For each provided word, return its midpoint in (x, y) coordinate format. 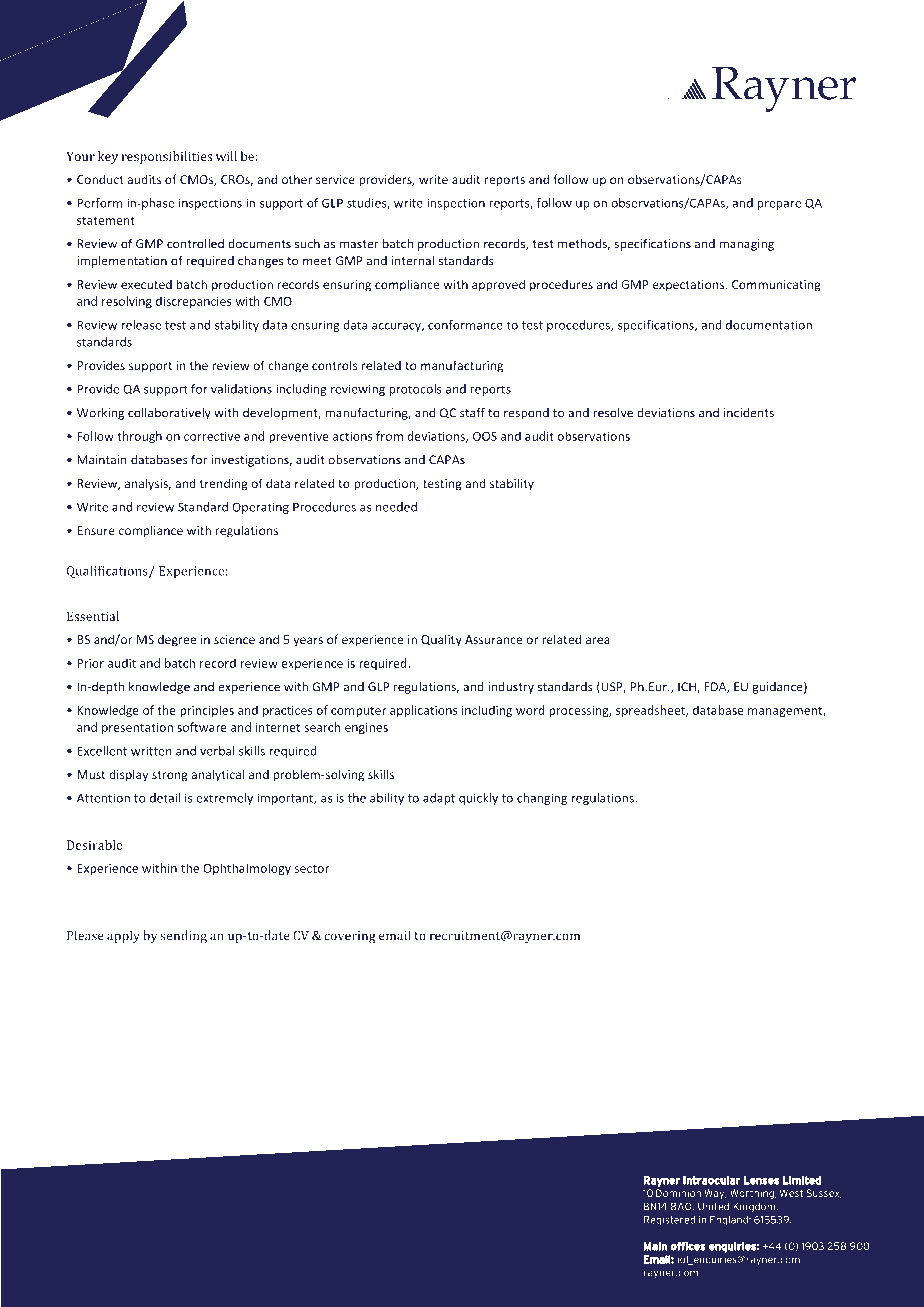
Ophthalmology (247, 869)
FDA (716, 687)
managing (747, 245)
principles (207, 711)
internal (413, 261)
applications (424, 711)
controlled (195, 244)
